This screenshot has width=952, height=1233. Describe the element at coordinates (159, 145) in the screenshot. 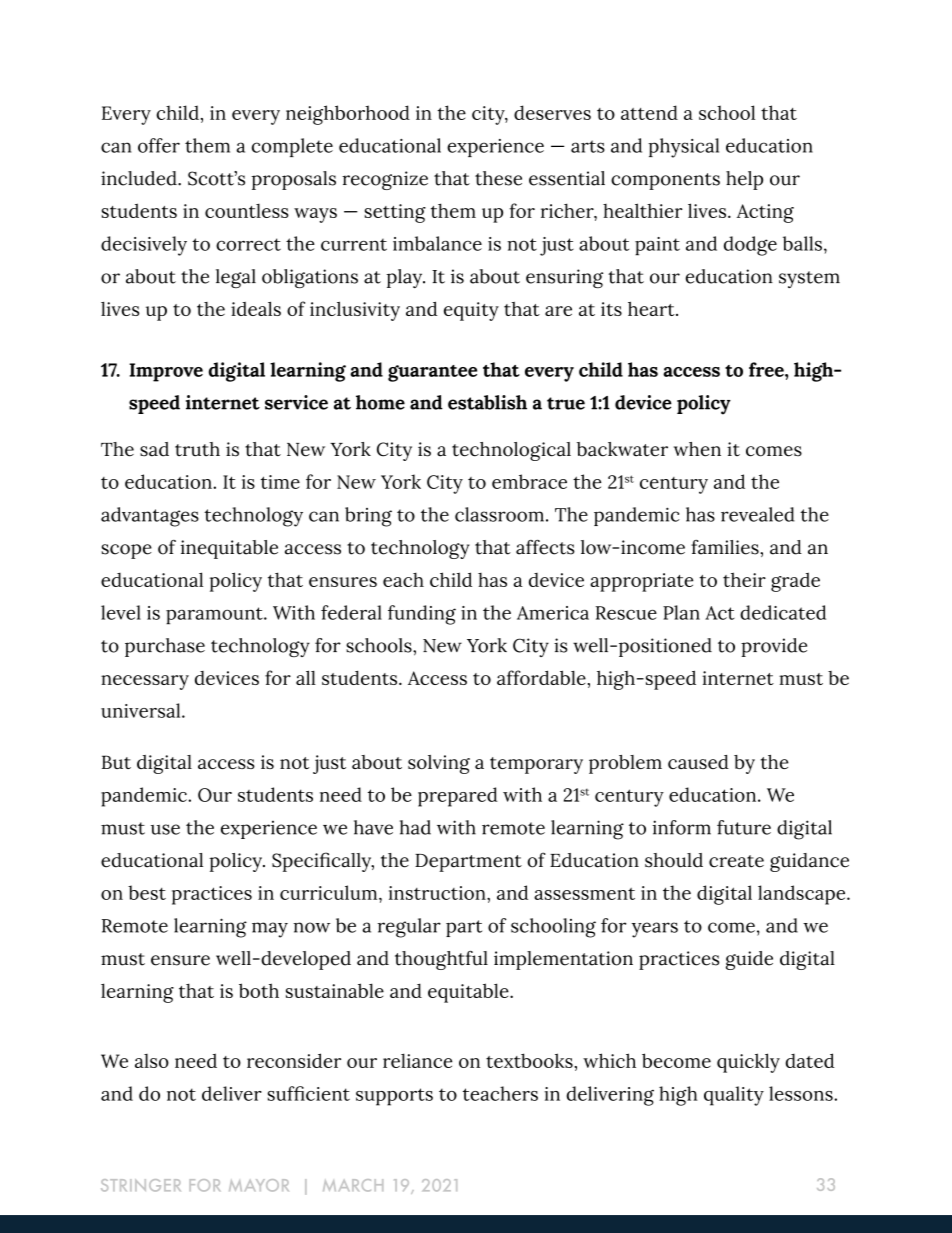

I see `offer` at that location.
